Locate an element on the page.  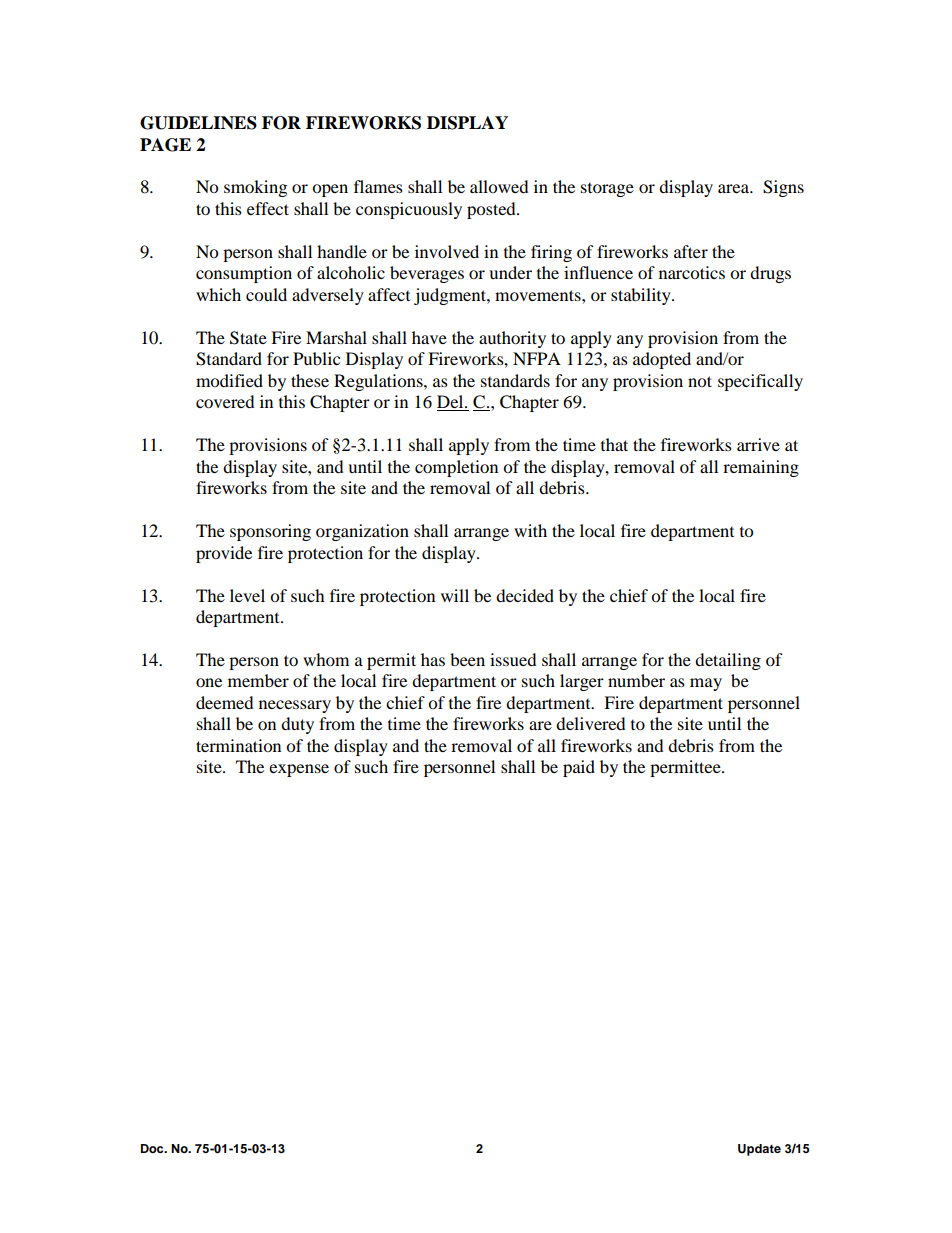
paid is located at coordinates (579, 768).
